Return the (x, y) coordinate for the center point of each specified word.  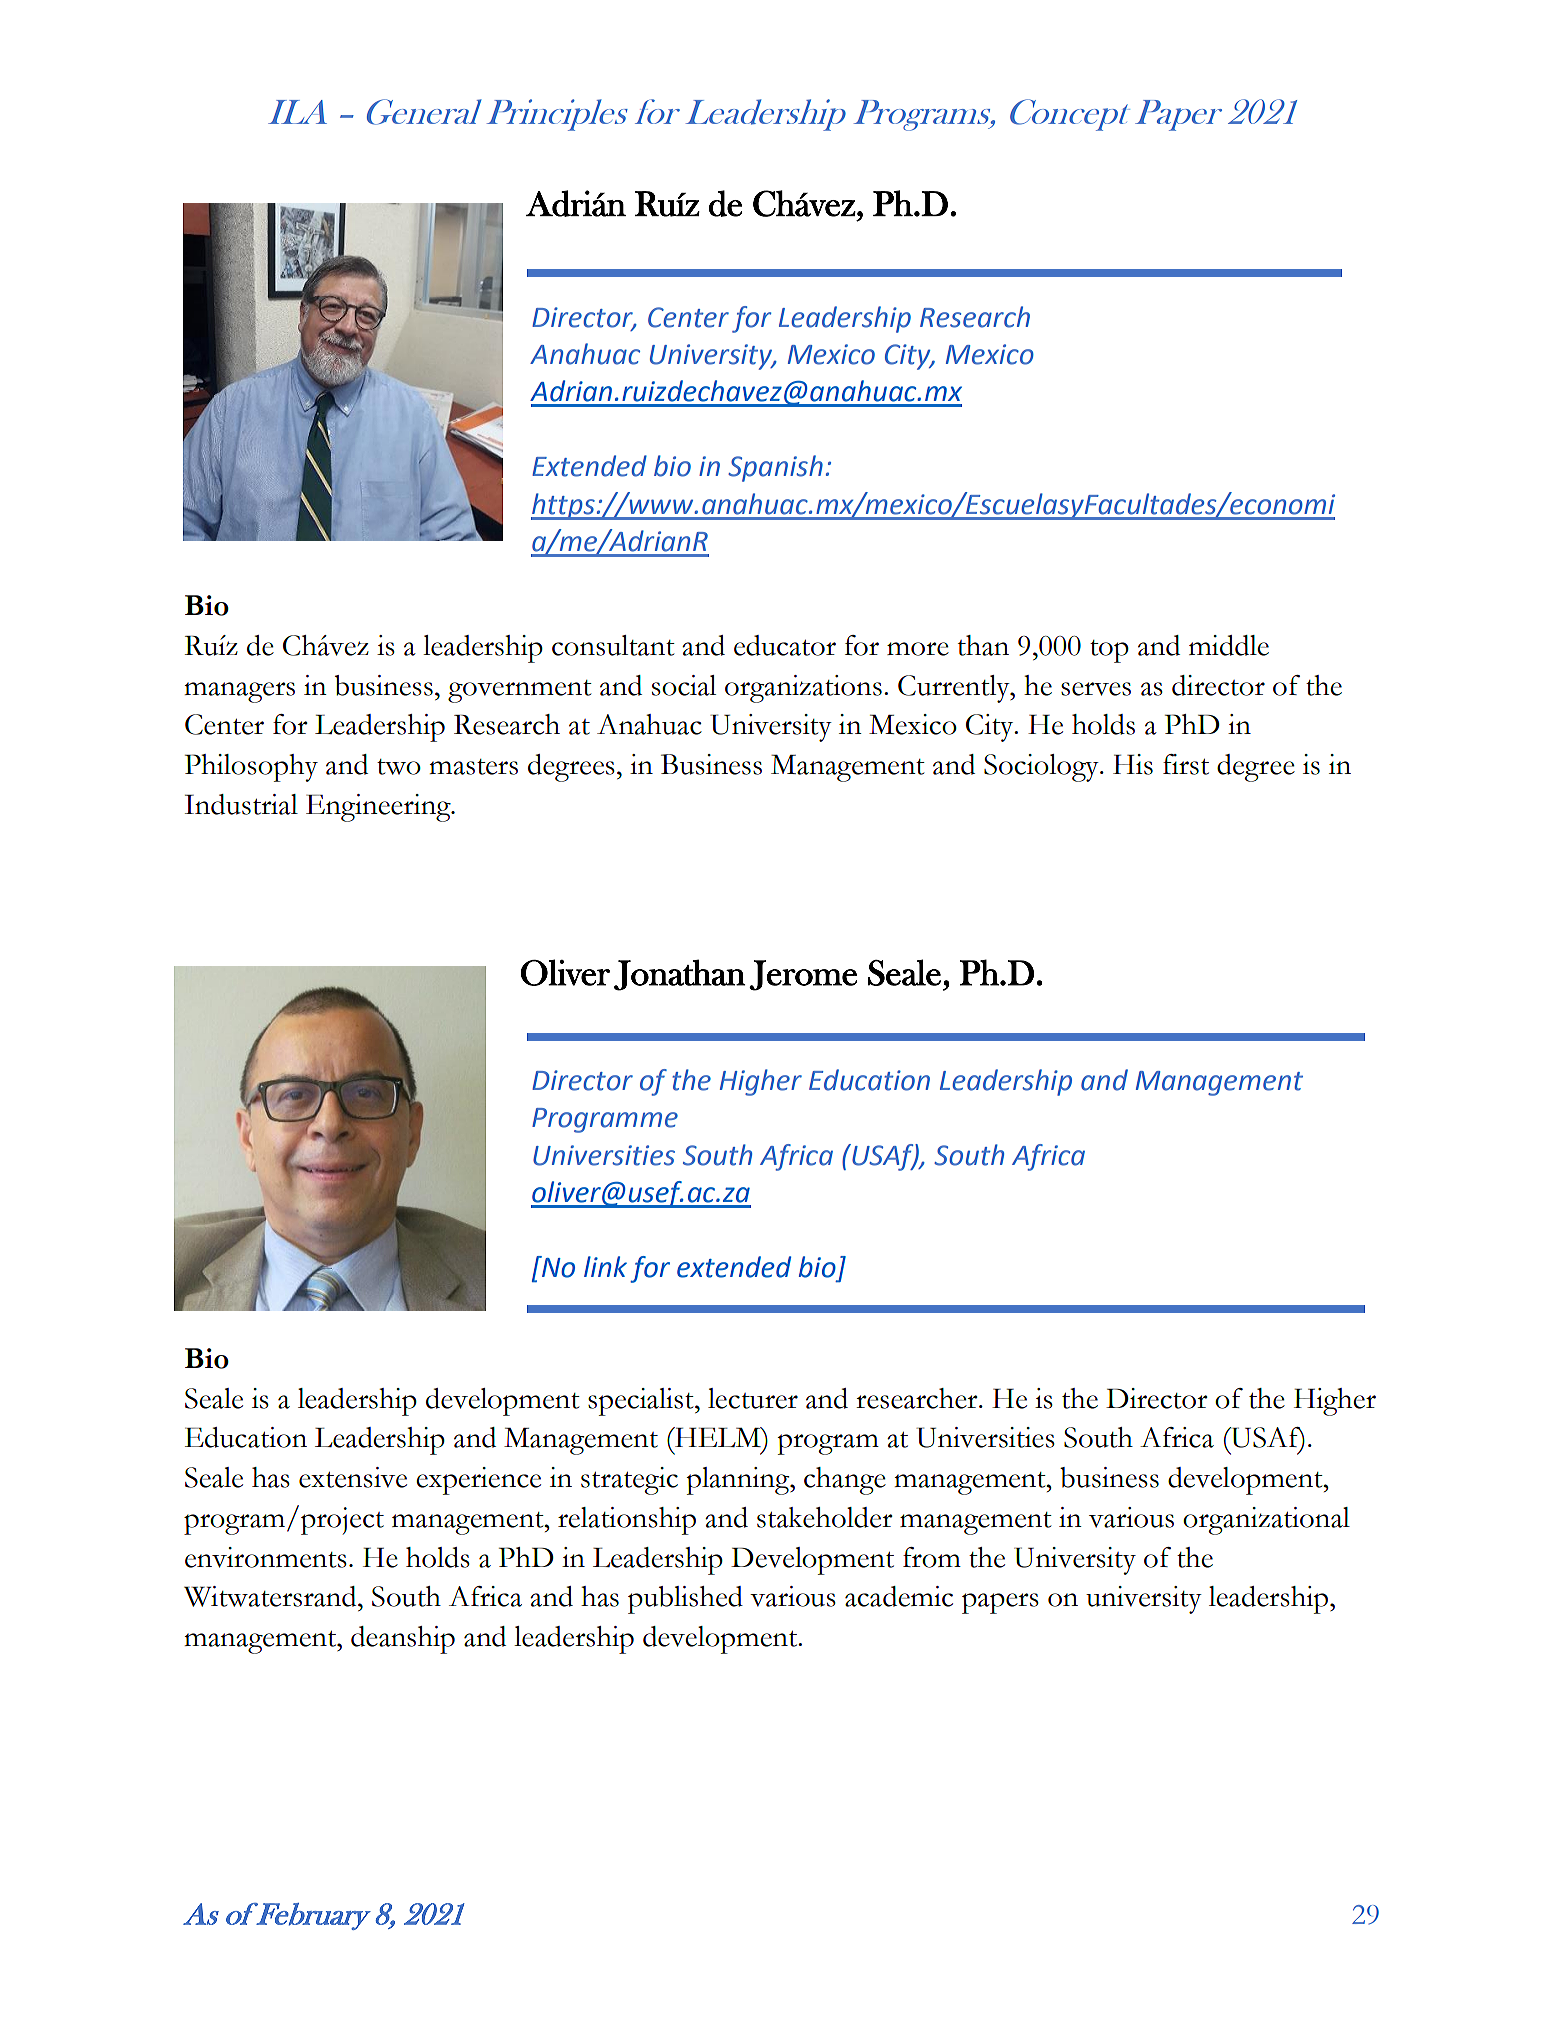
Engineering (379, 808)
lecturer (753, 1398)
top (1109, 651)
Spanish (775, 468)
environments (266, 1557)
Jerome (803, 975)
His (1133, 764)
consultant (613, 645)
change (845, 1481)
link (605, 1266)
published (685, 1600)
